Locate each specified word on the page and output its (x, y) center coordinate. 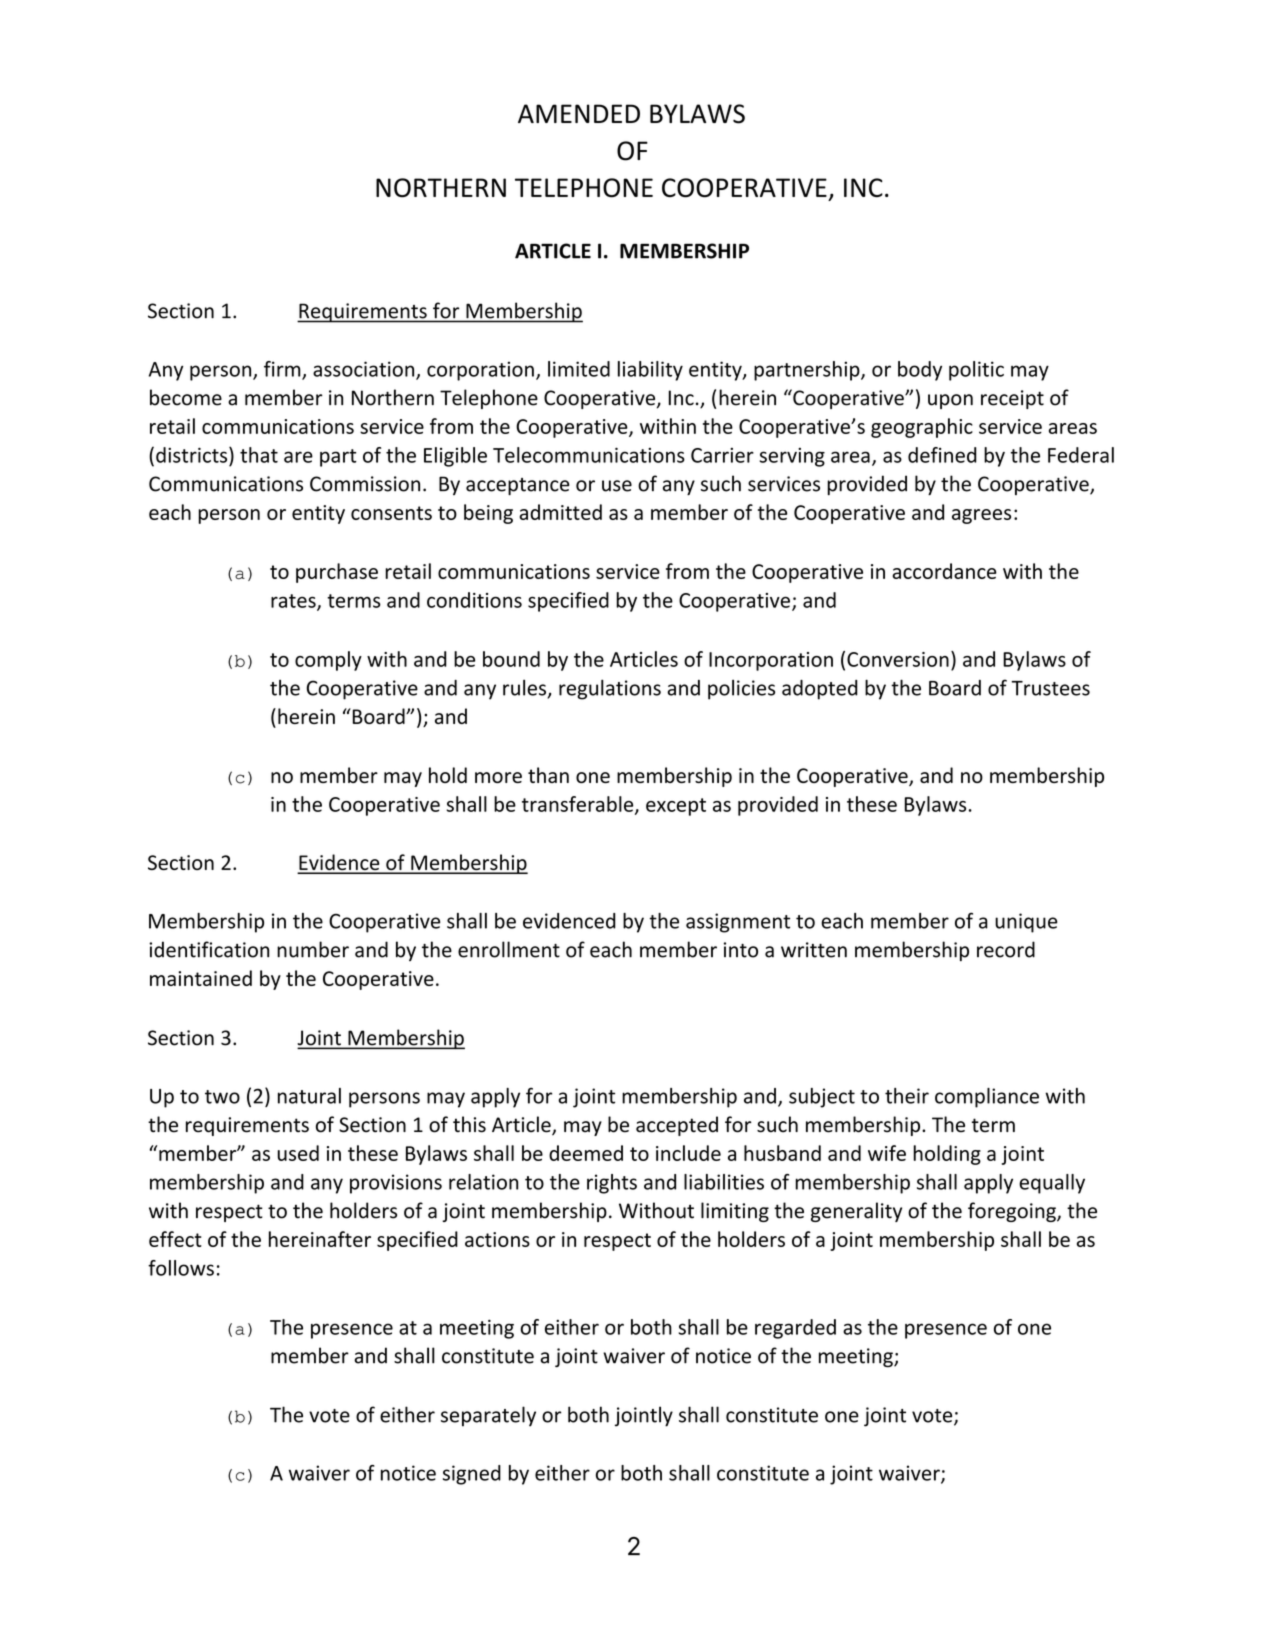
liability (650, 371)
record (1006, 949)
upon (950, 401)
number (313, 949)
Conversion (898, 659)
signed (472, 1475)
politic (976, 371)
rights (612, 1184)
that (259, 455)
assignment (738, 923)
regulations (610, 689)
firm (283, 370)
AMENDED (579, 113)
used (298, 1153)
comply (328, 661)
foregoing (1013, 1212)
